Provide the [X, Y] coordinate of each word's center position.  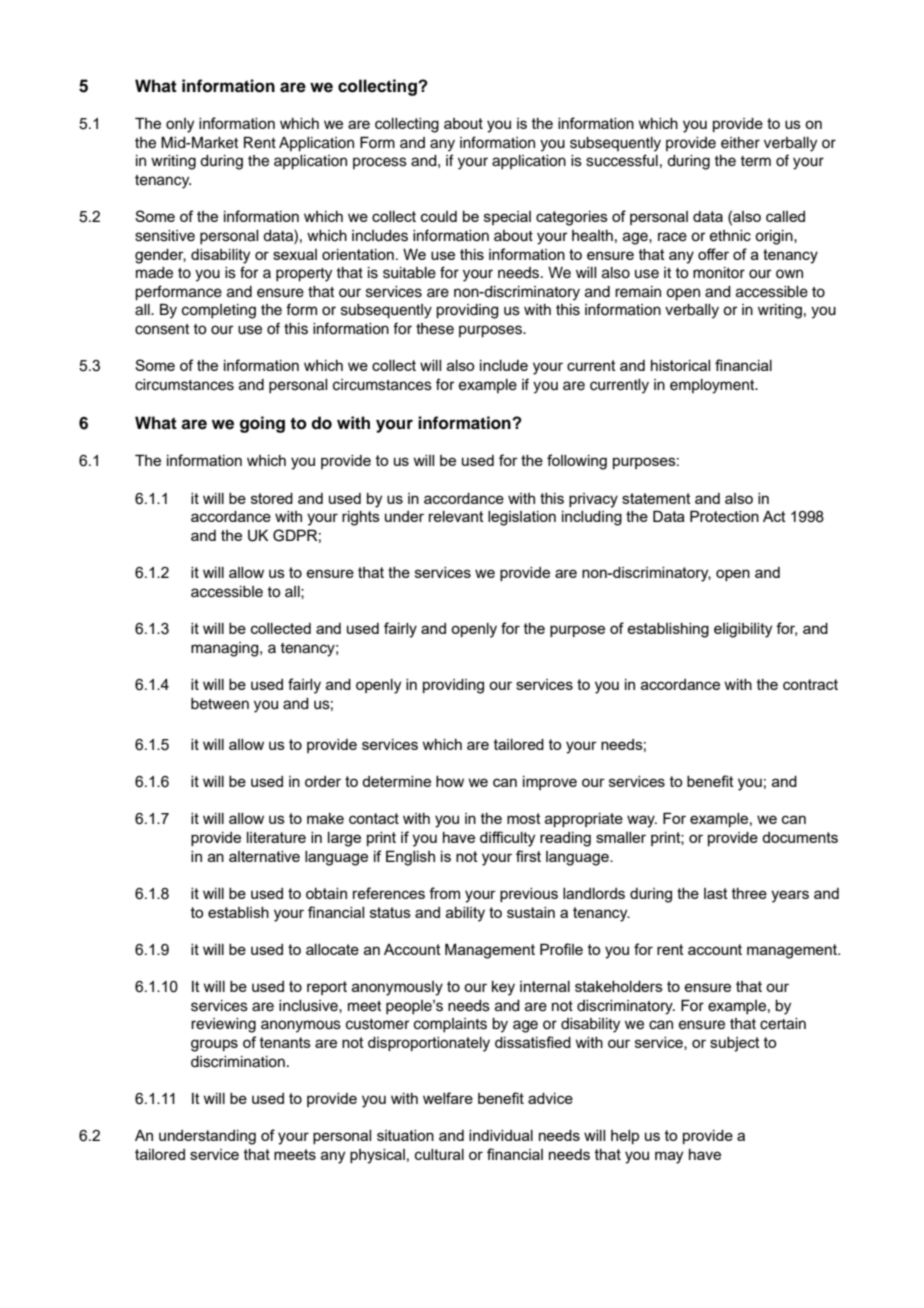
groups [214, 1045]
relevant [456, 516]
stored [272, 498]
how [450, 781]
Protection [724, 516]
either [740, 143]
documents [800, 837]
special [507, 218]
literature [276, 837]
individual [501, 1135]
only [180, 125]
